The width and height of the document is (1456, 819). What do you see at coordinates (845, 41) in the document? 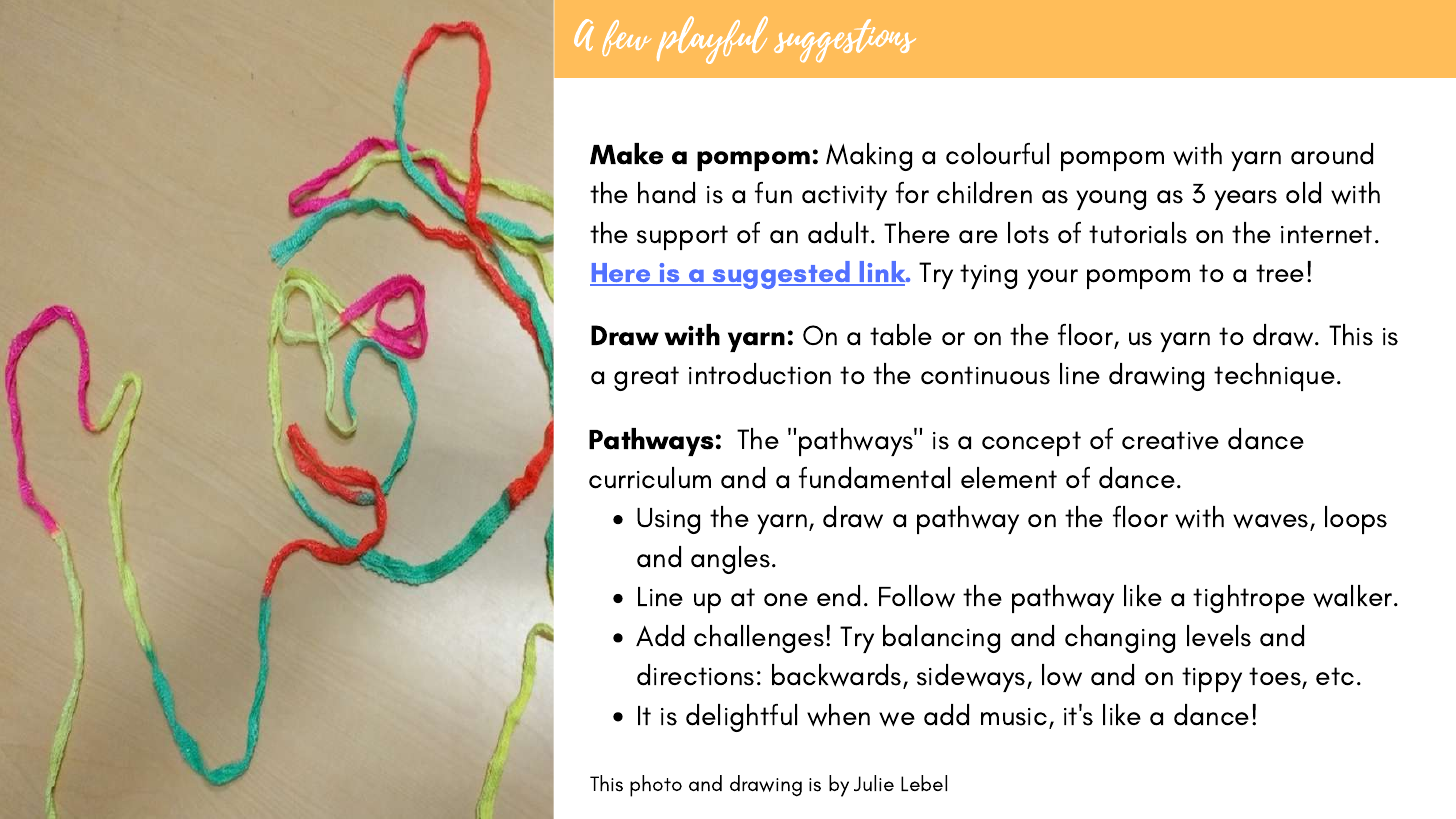
I see `suggestions` at bounding box center [845, 41].
